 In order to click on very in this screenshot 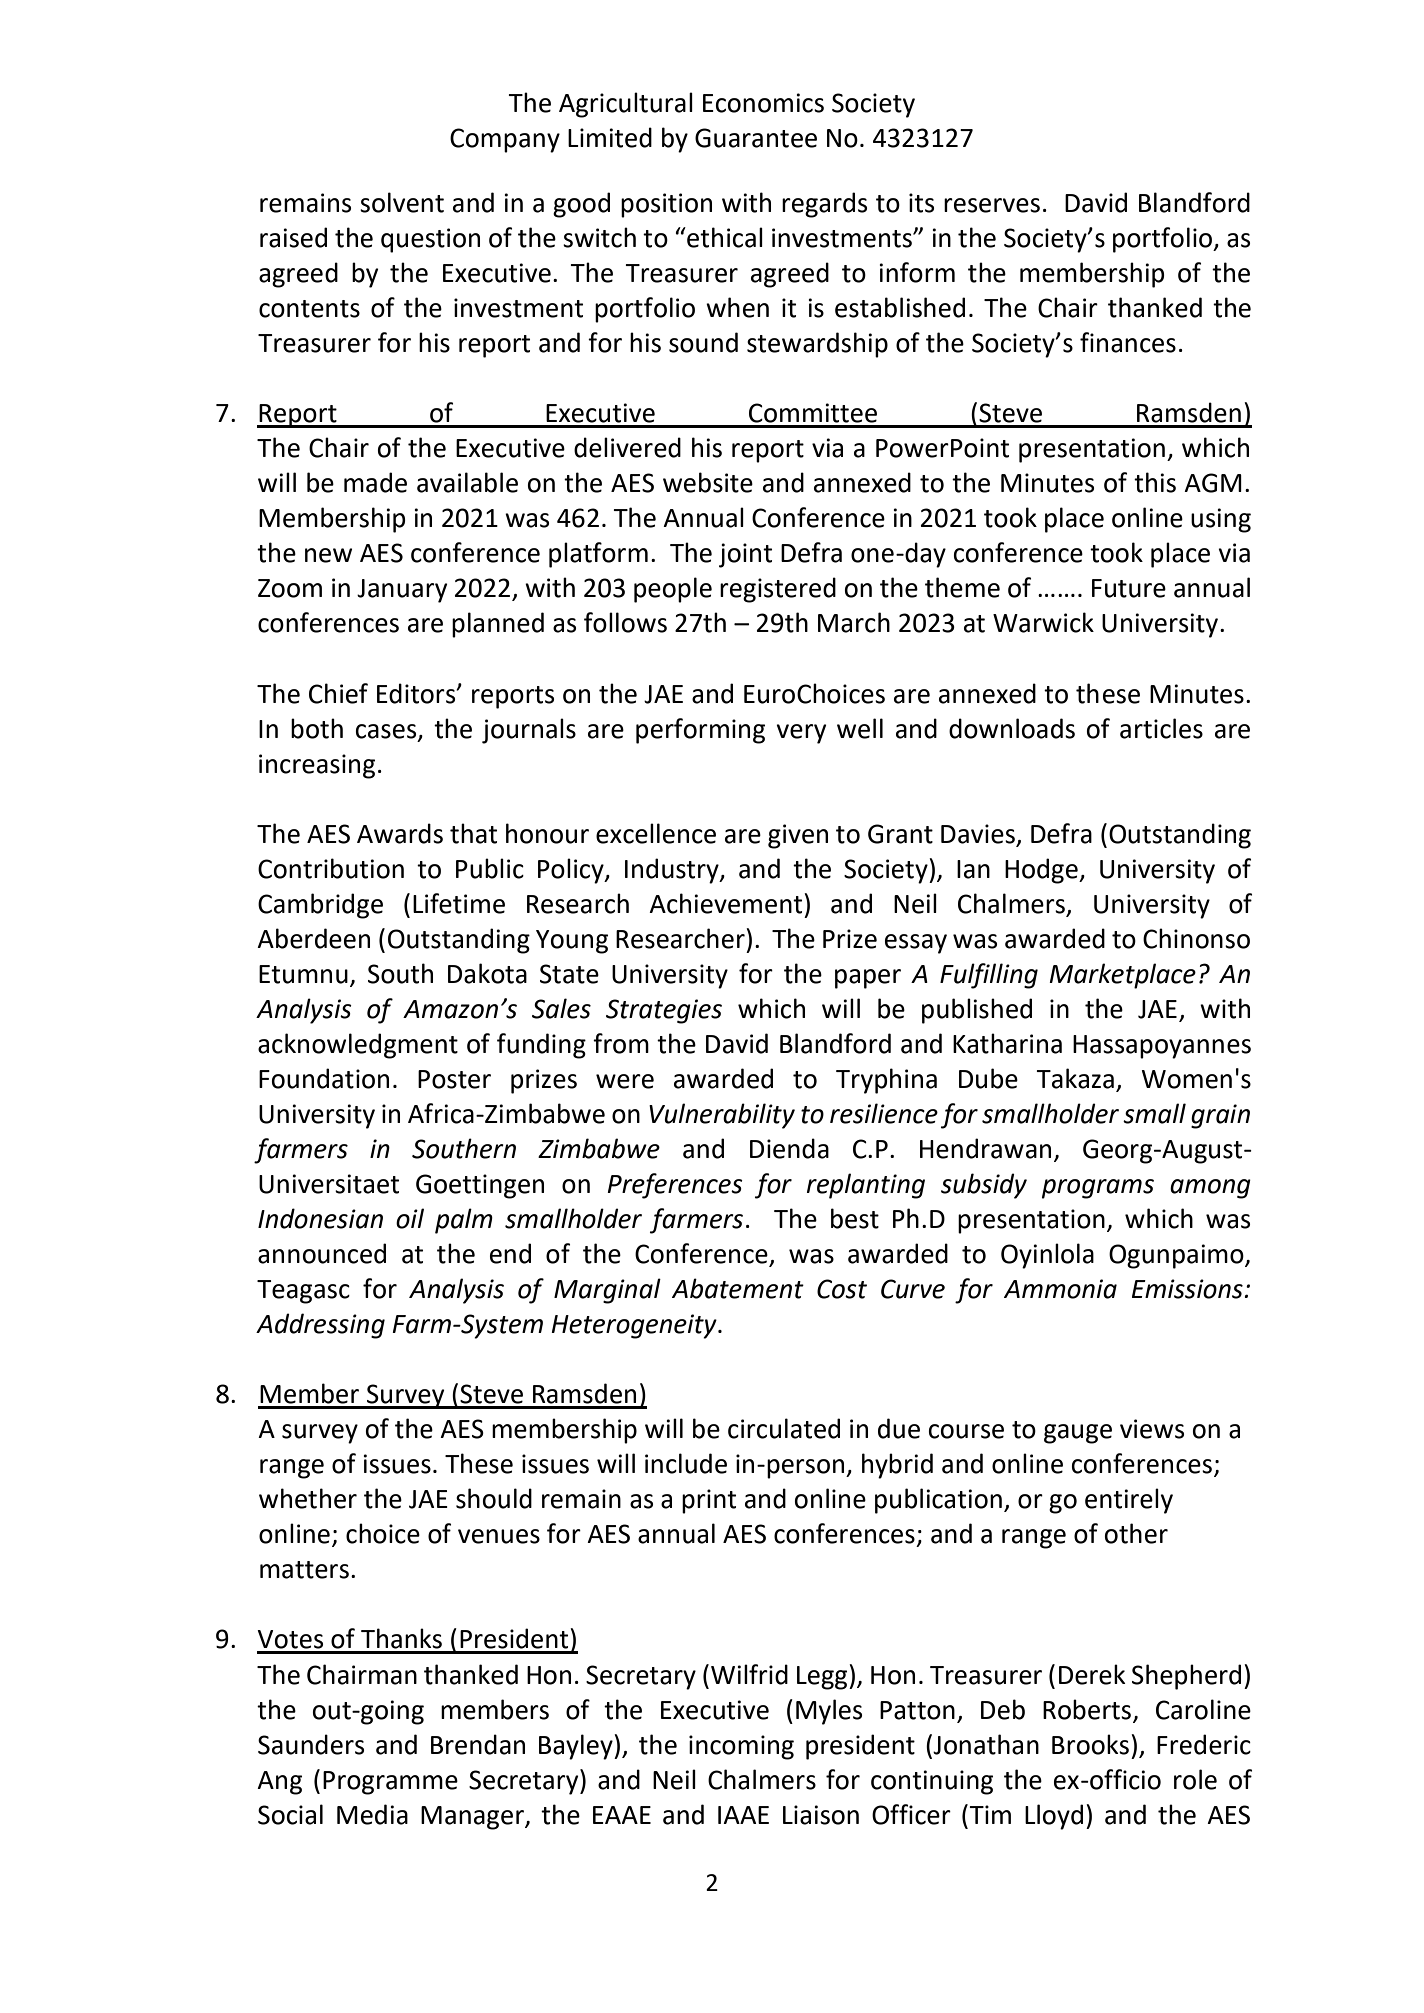, I will do `click(801, 734)`.
